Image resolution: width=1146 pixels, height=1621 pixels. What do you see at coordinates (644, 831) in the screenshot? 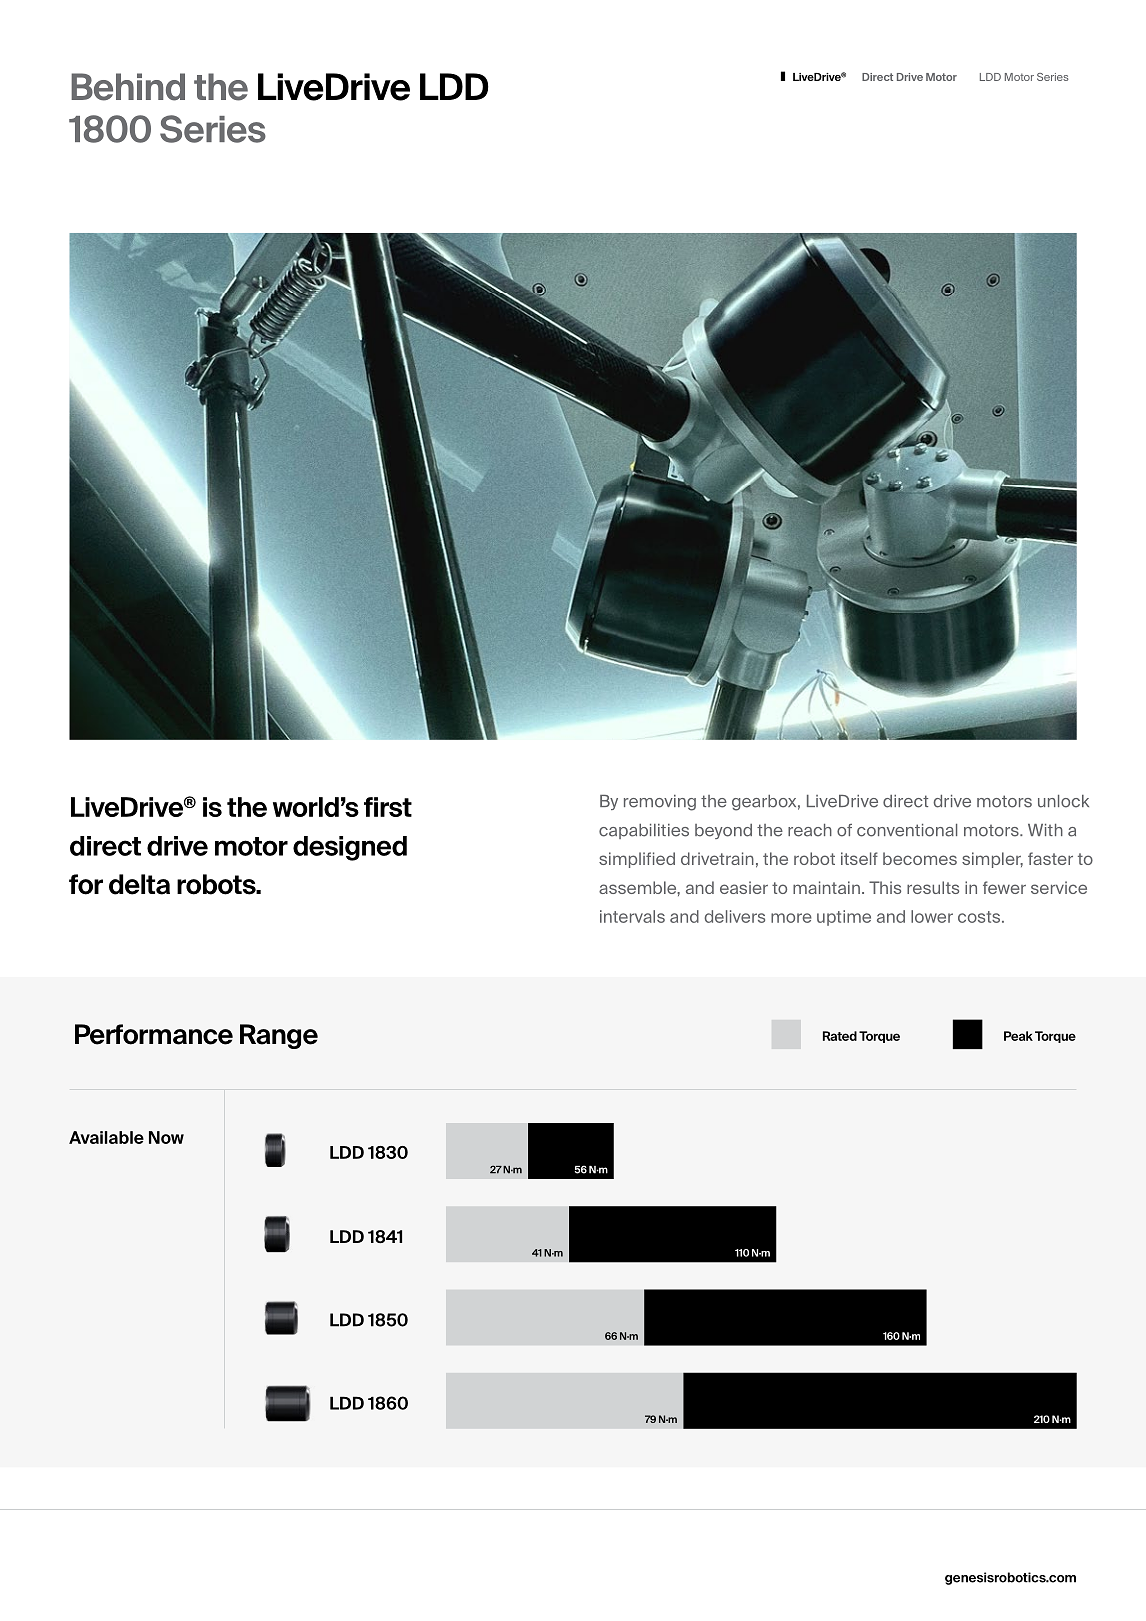
I see `capabilities` at bounding box center [644, 831].
